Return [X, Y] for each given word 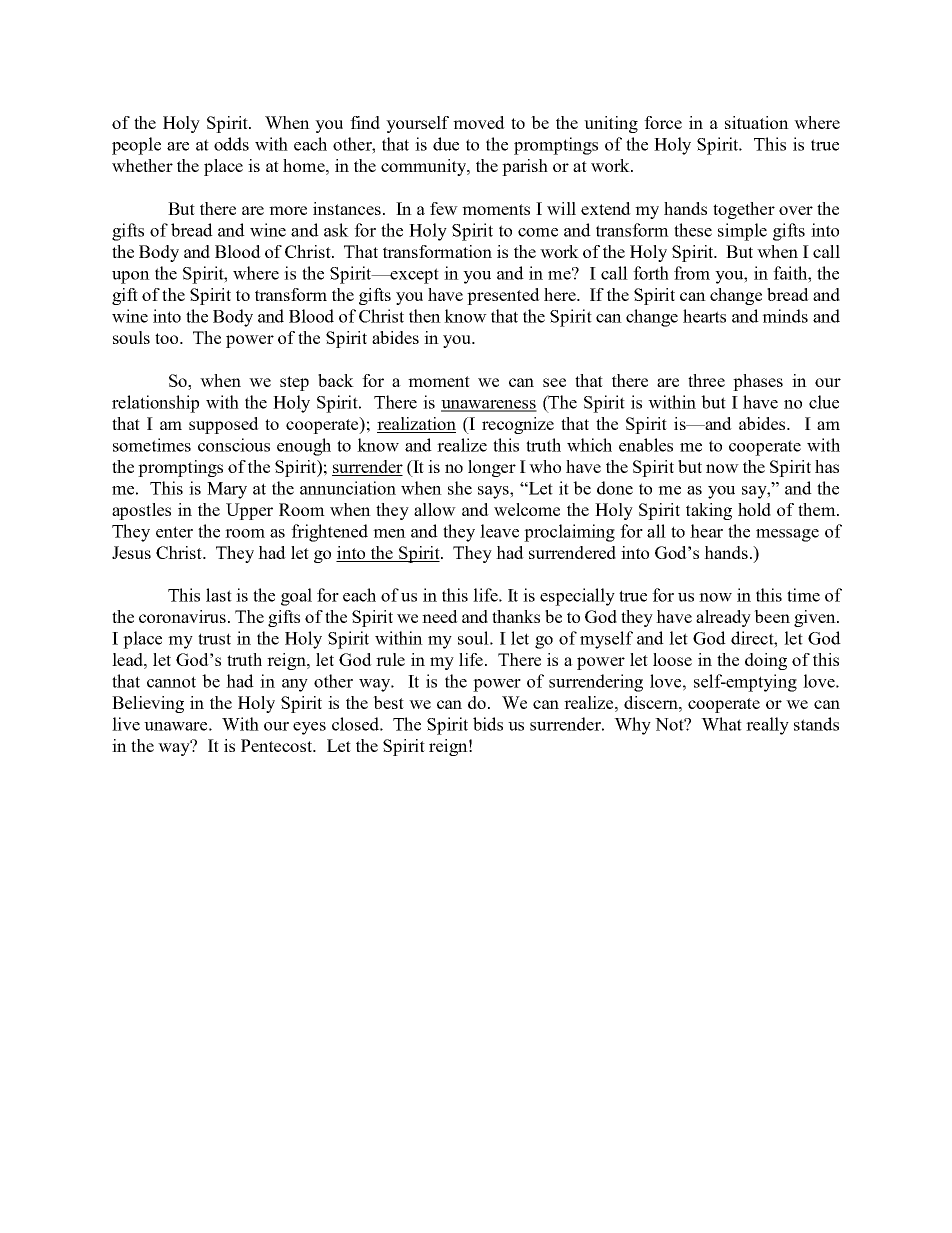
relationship [155, 404]
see [554, 382]
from [692, 273]
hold [754, 509]
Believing [148, 704]
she [460, 488]
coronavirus [182, 616]
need [440, 616]
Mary [227, 490]
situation [757, 122]
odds [231, 144]
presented [503, 296]
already [723, 618]
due [446, 144]
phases [758, 382]
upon [131, 277]
